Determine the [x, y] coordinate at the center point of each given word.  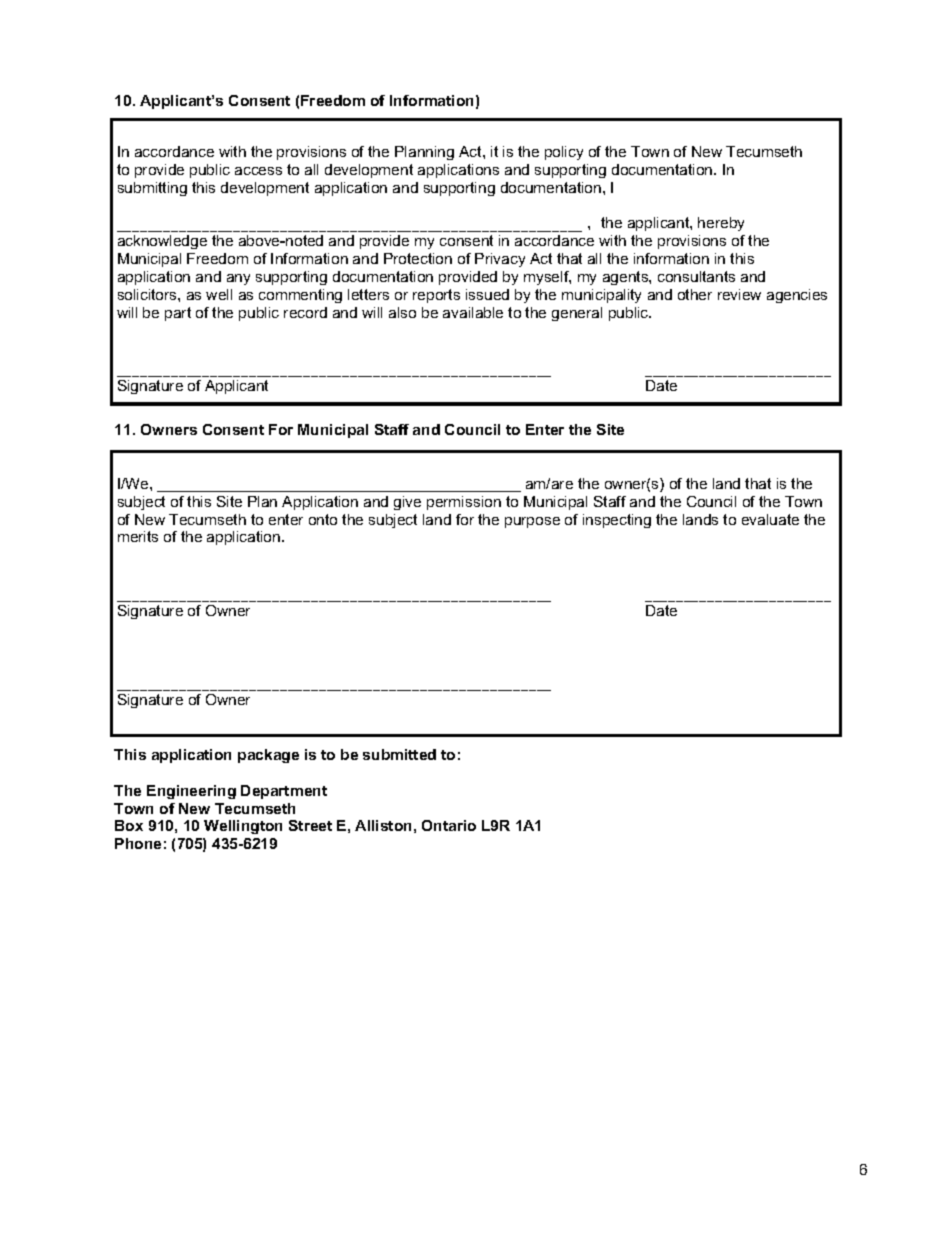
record [305, 312]
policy [564, 153]
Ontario [449, 825]
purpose [532, 522]
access [258, 171]
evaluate [770, 519]
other [695, 294]
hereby [721, 224]
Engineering [191, 792]
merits [138, 536]
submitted [399, 754]
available [473, 312]
